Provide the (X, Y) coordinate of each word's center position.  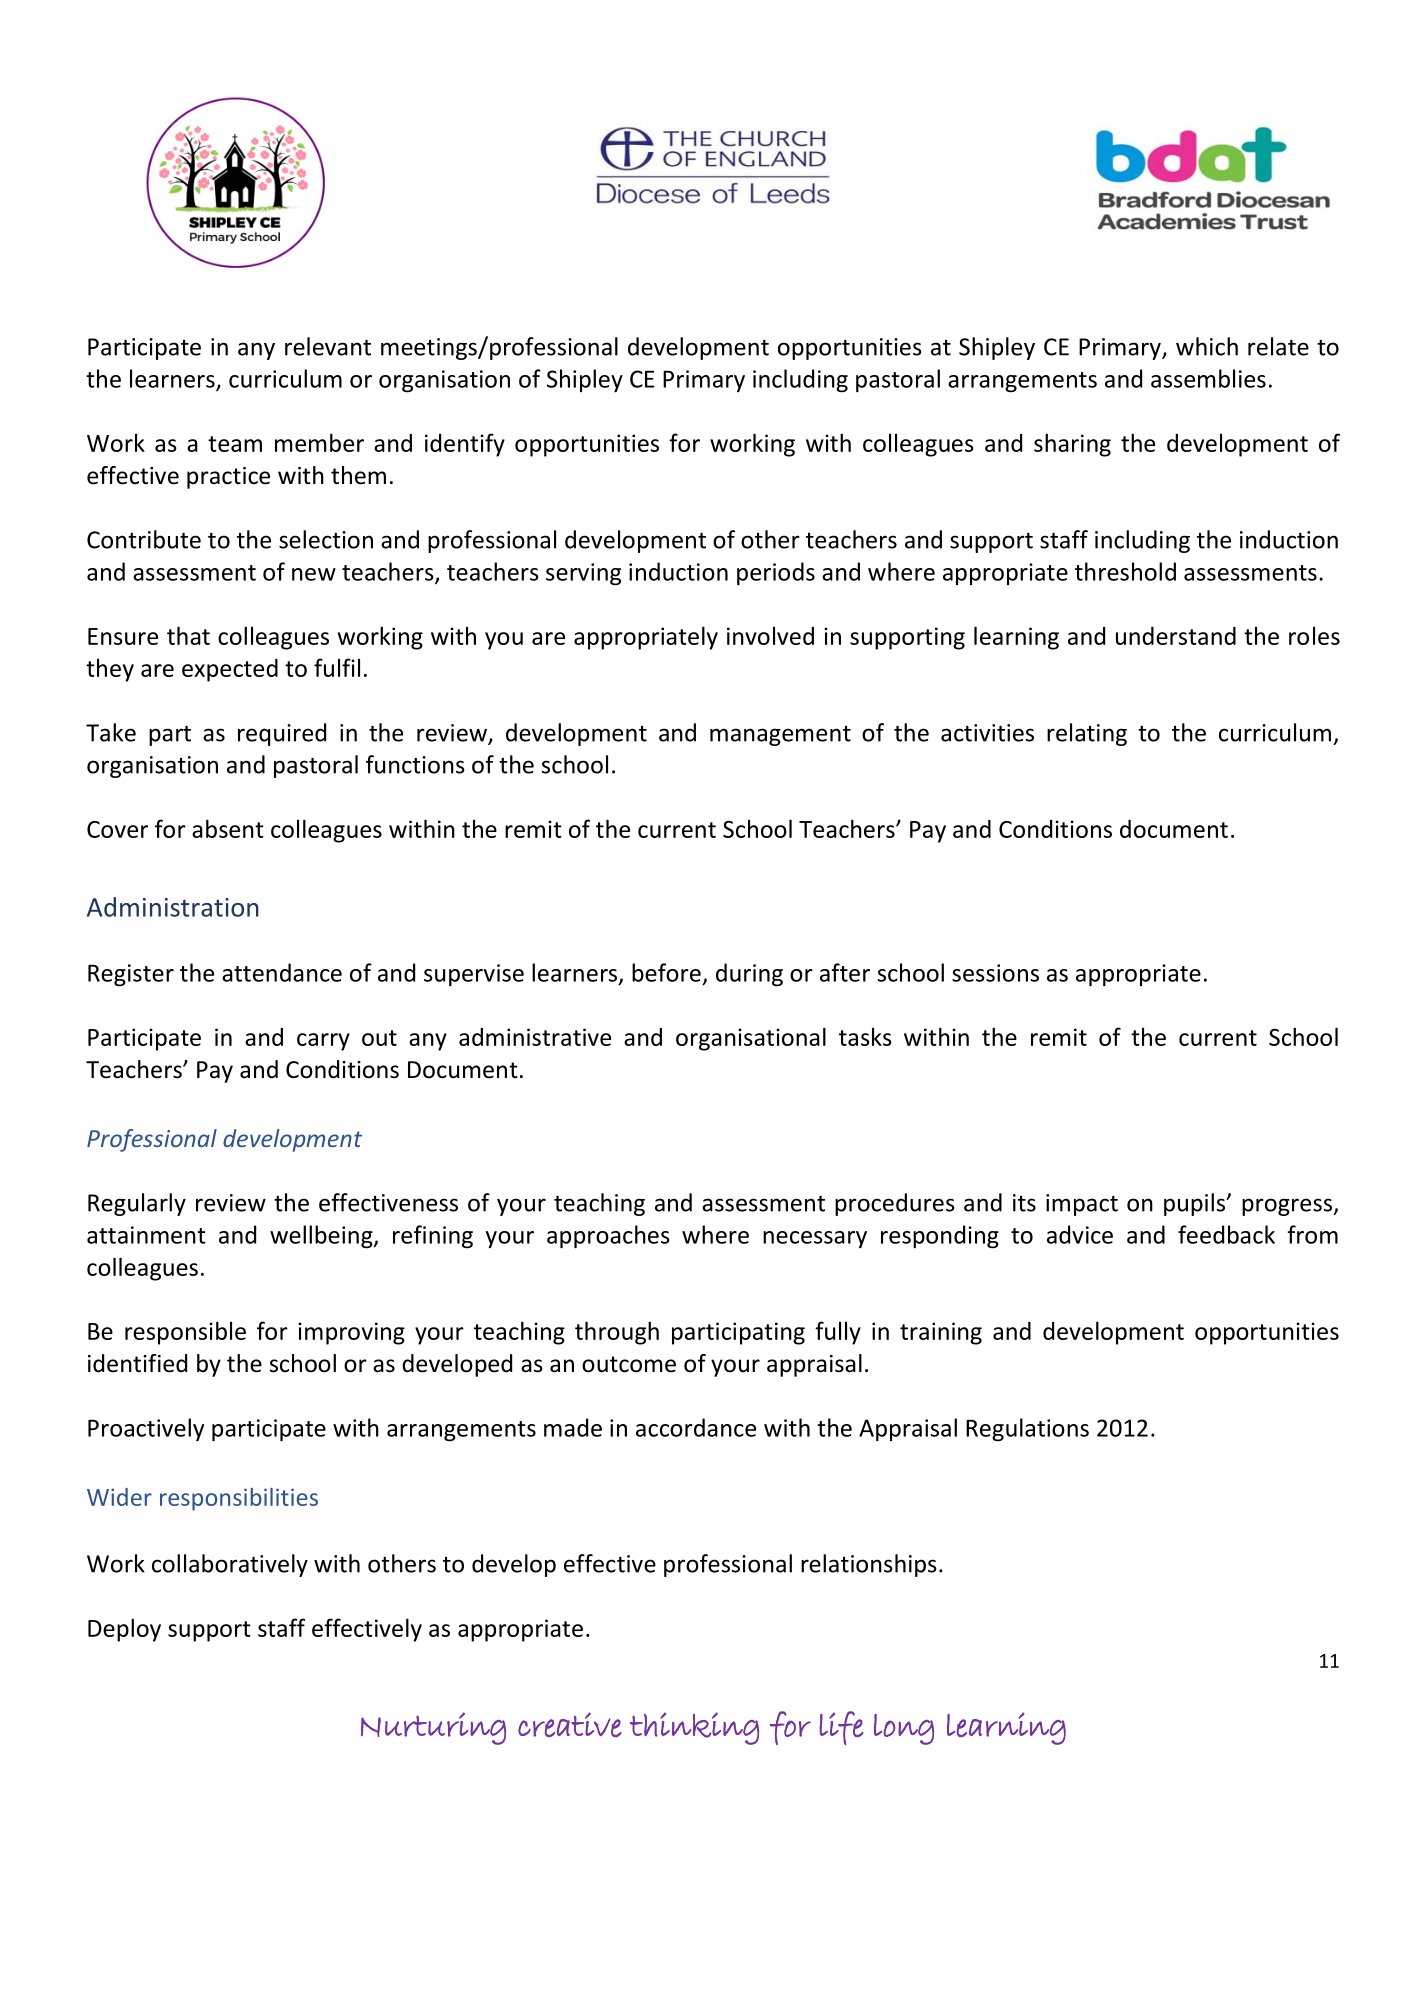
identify (465, 445)
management (780, 736)
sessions (995, 973)
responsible (185, 1333)
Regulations (1027, 1430)
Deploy (124, 1630)
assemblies (1208, 378)
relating (1087, 734)
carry (323, 1042)
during (749, 975)
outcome (629, 1364)
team (235, 444)
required (282, 734)
